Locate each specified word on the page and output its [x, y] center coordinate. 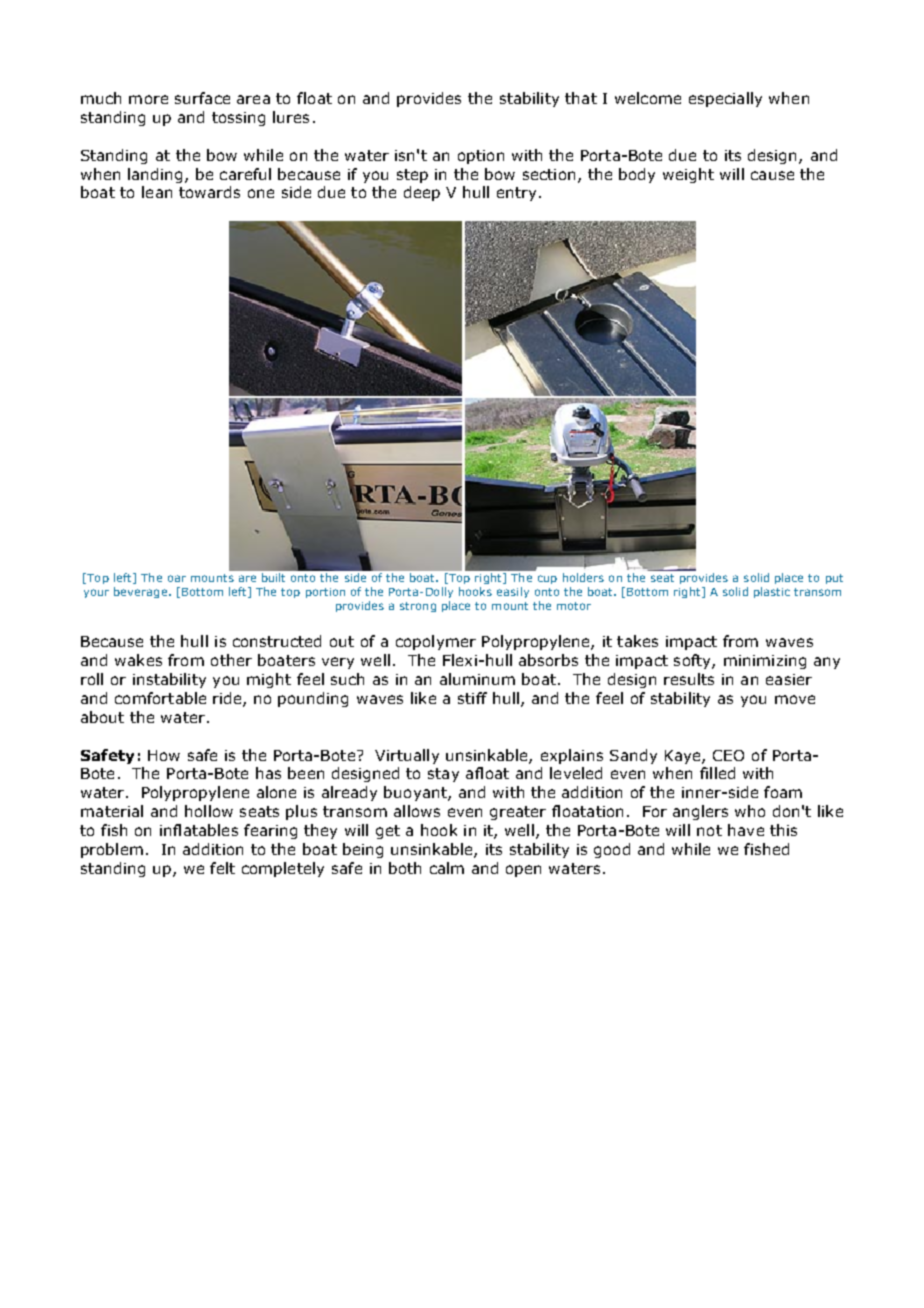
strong [418, 607]
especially [725, 99]
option [481, 157]
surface [202, 98]
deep [422, 193]
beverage [142, 592]
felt [222, 868]
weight [688, 175]
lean [157, 192]
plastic [772, 592]
